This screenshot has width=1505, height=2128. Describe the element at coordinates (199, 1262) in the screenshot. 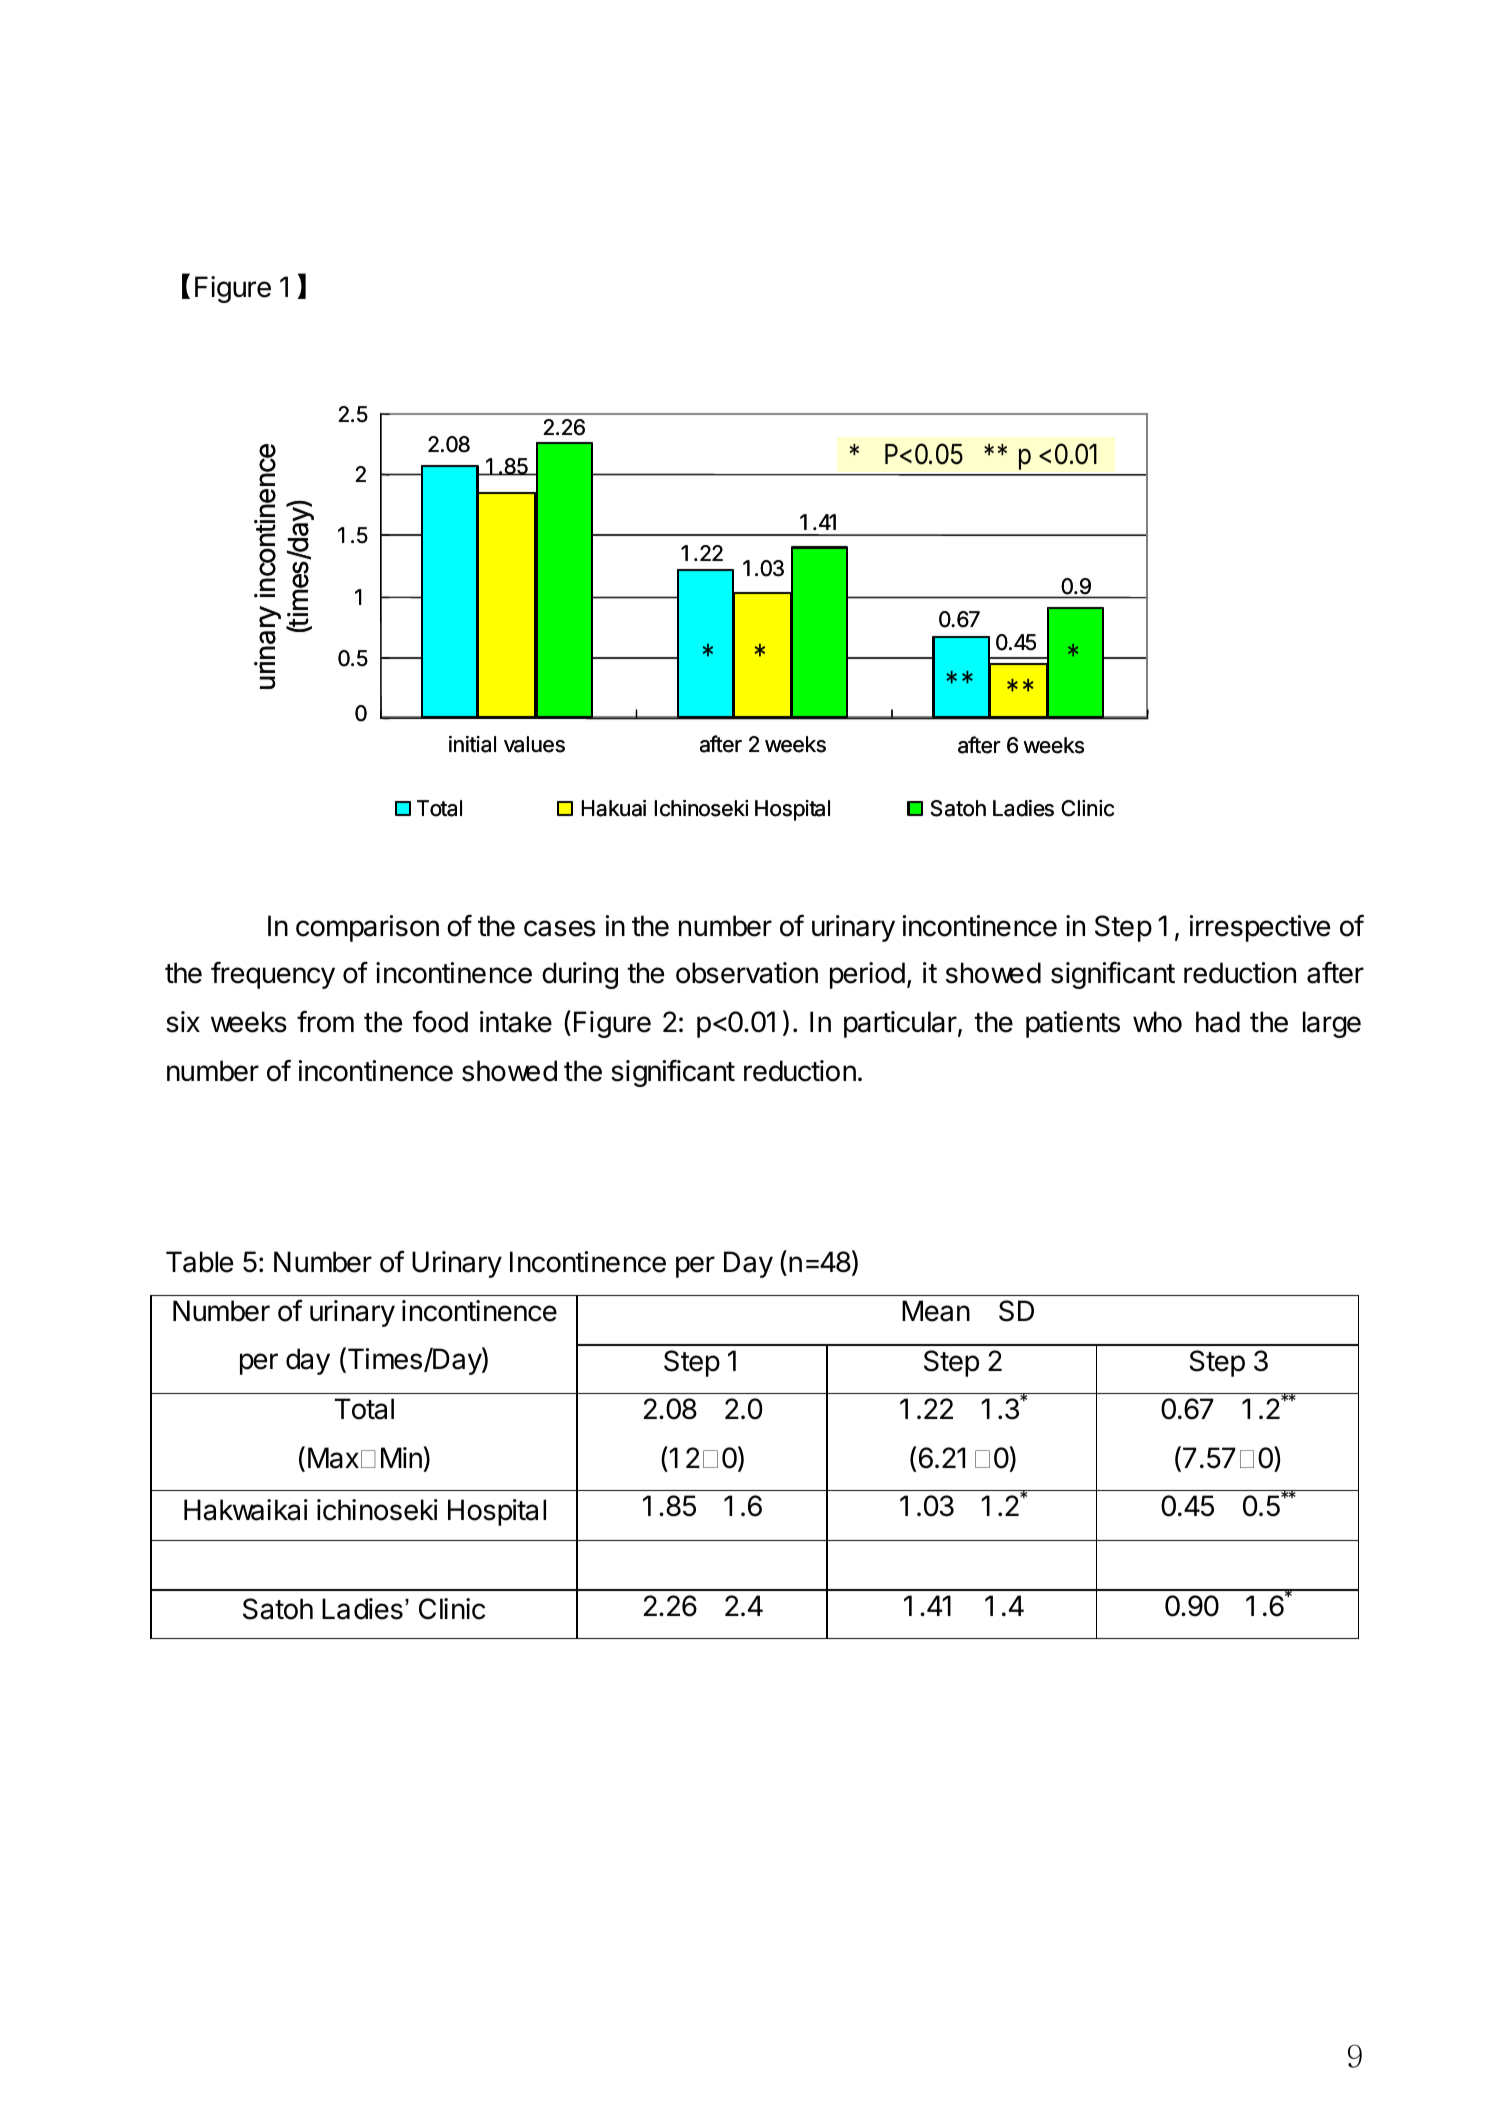

I see `Table` at that location.
